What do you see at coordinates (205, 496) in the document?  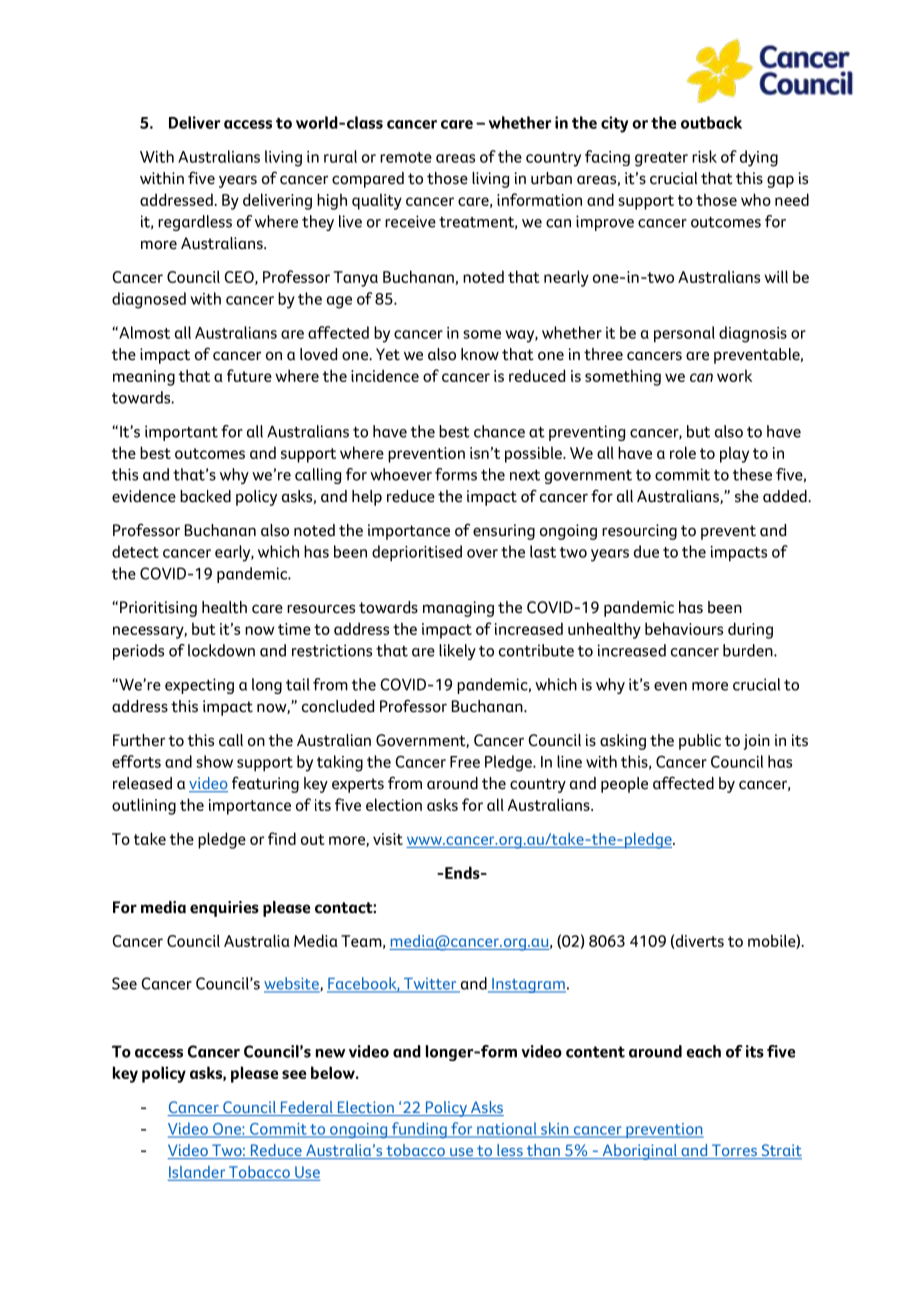 I see `backed` at bounding box center [205, 496].
